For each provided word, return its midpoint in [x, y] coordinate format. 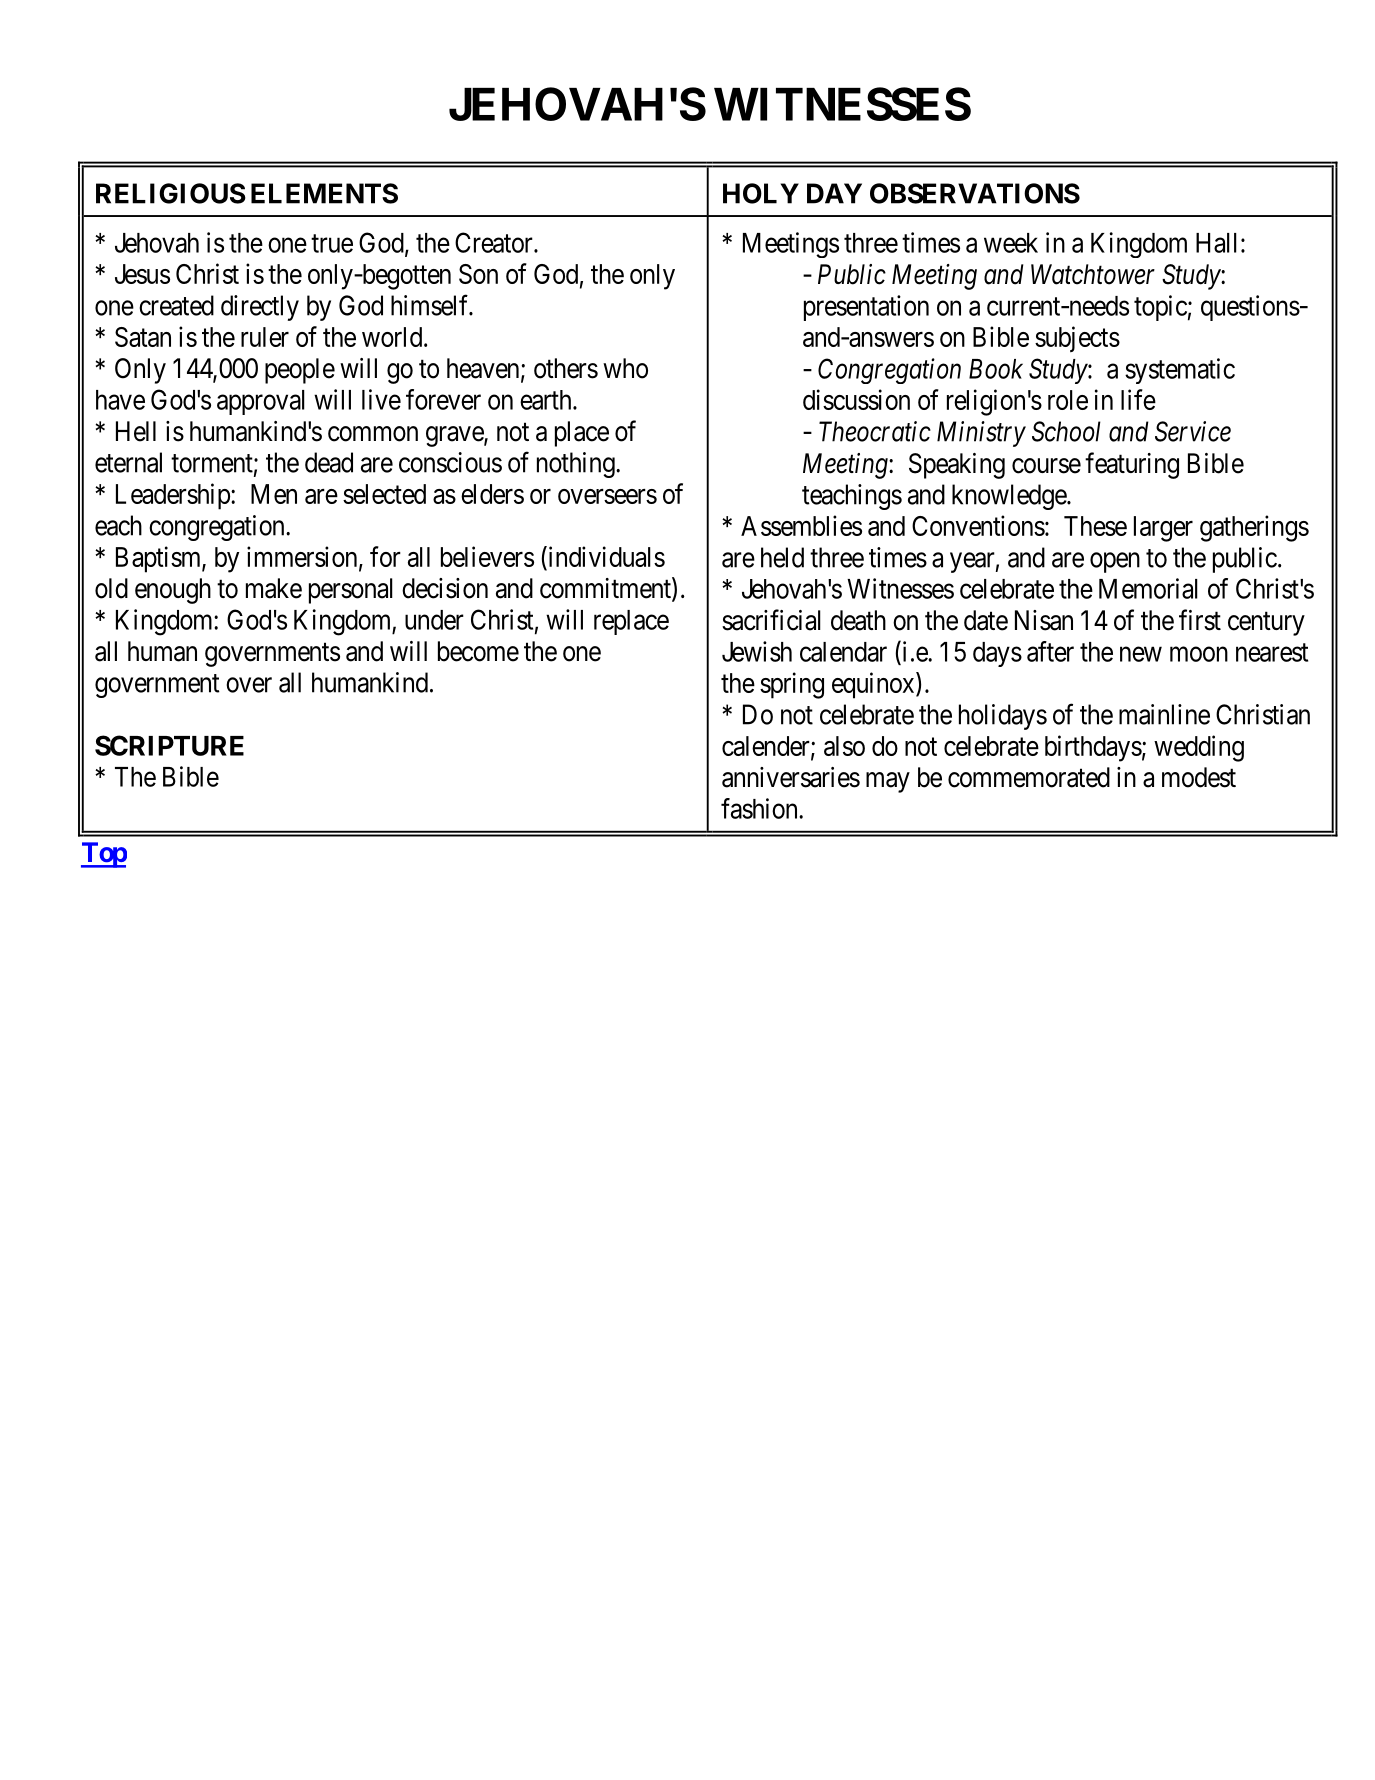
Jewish [757, 651]
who [625, 368]
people [300, 371]
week [1011, 243]
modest [1199, 777]
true [332, 243]
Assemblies [801, 525]
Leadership [174, 496]
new [1141, 654]
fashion [760, 808]
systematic [1180, 371]
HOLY [761, 193]
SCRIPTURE [169, 745]
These [1095, 526]
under [434, 620]
